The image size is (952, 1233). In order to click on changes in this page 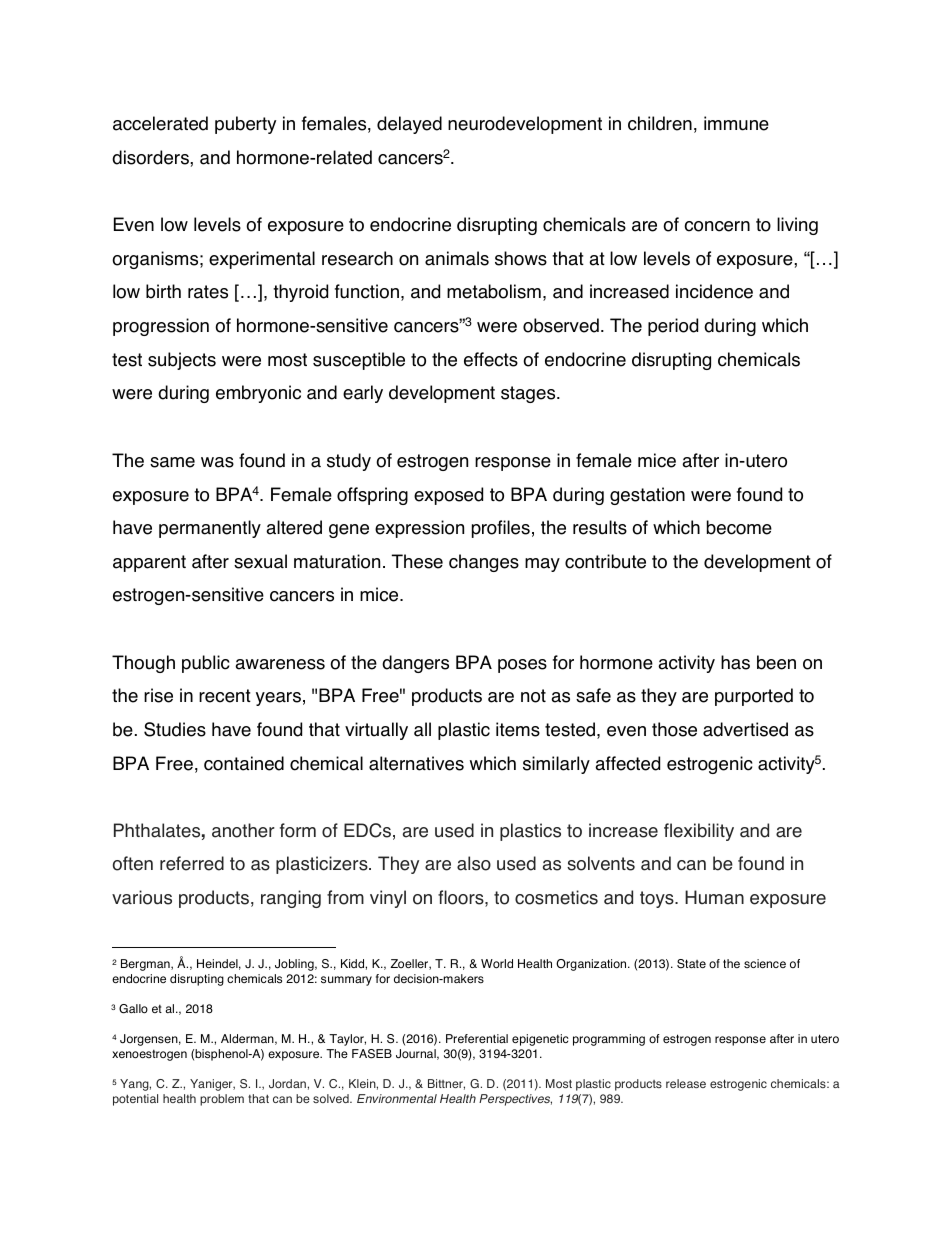, I will do `click(484, 563)`.
